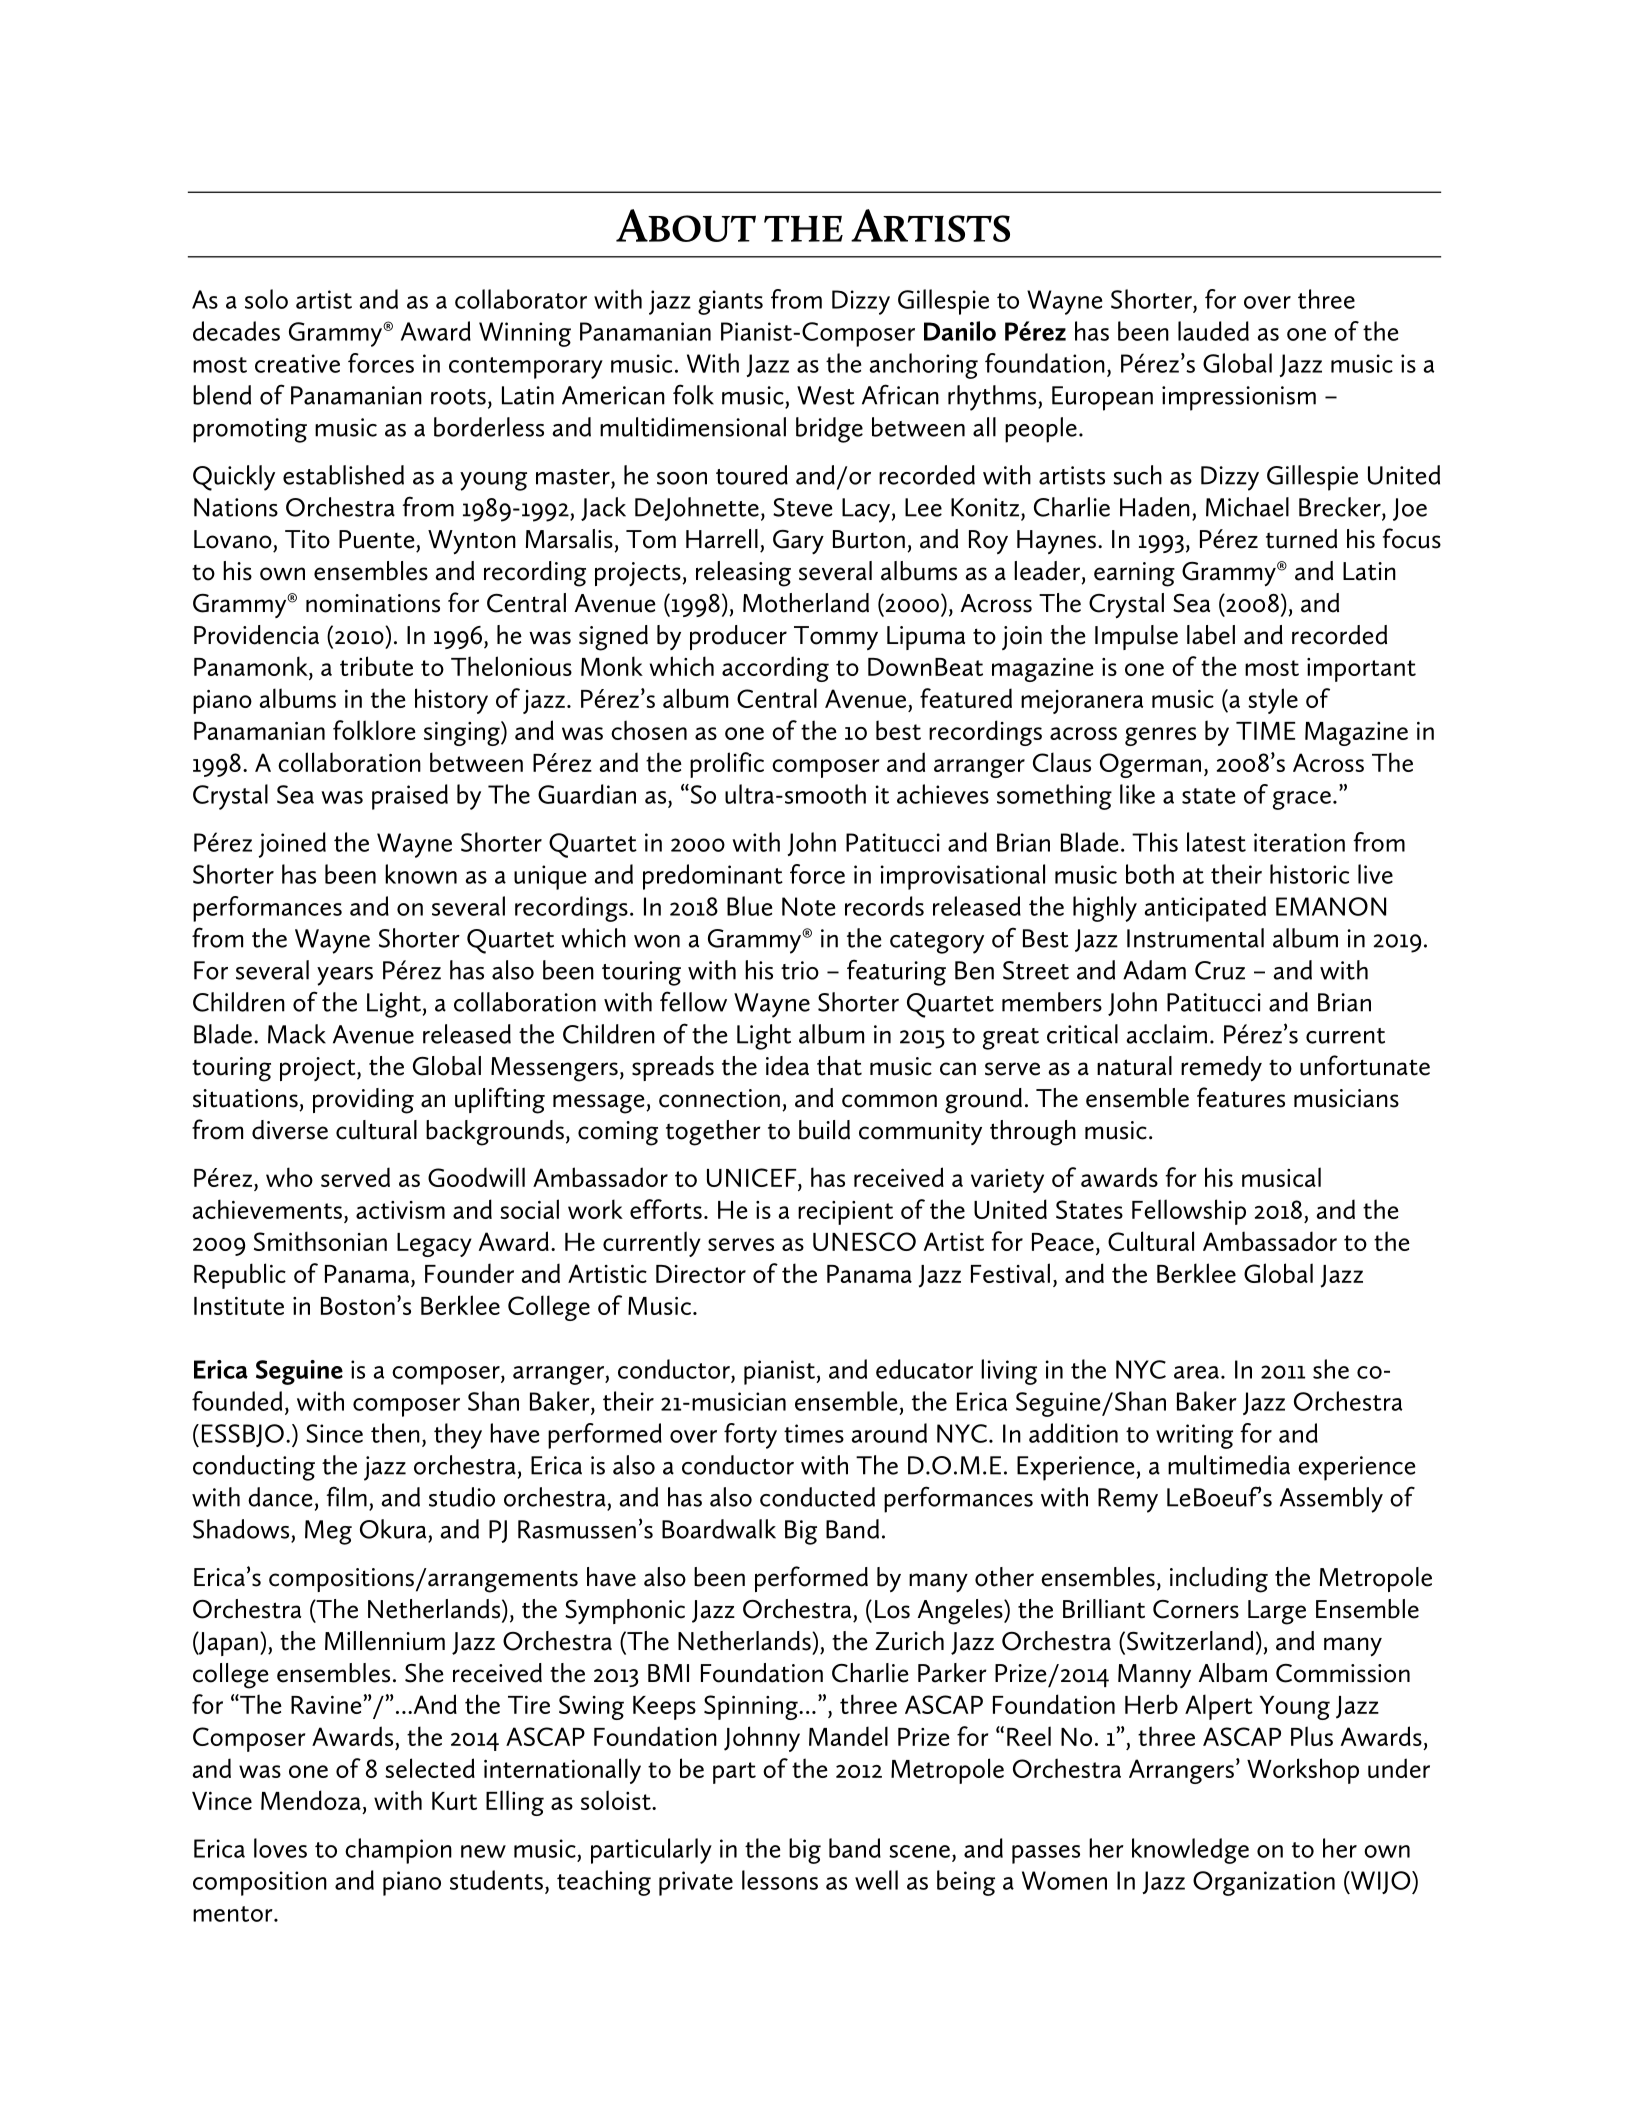  What do you see at coordinates (1213, 331) in the screenshot?
I see `lauded` at bounding box center [1213, 331].
